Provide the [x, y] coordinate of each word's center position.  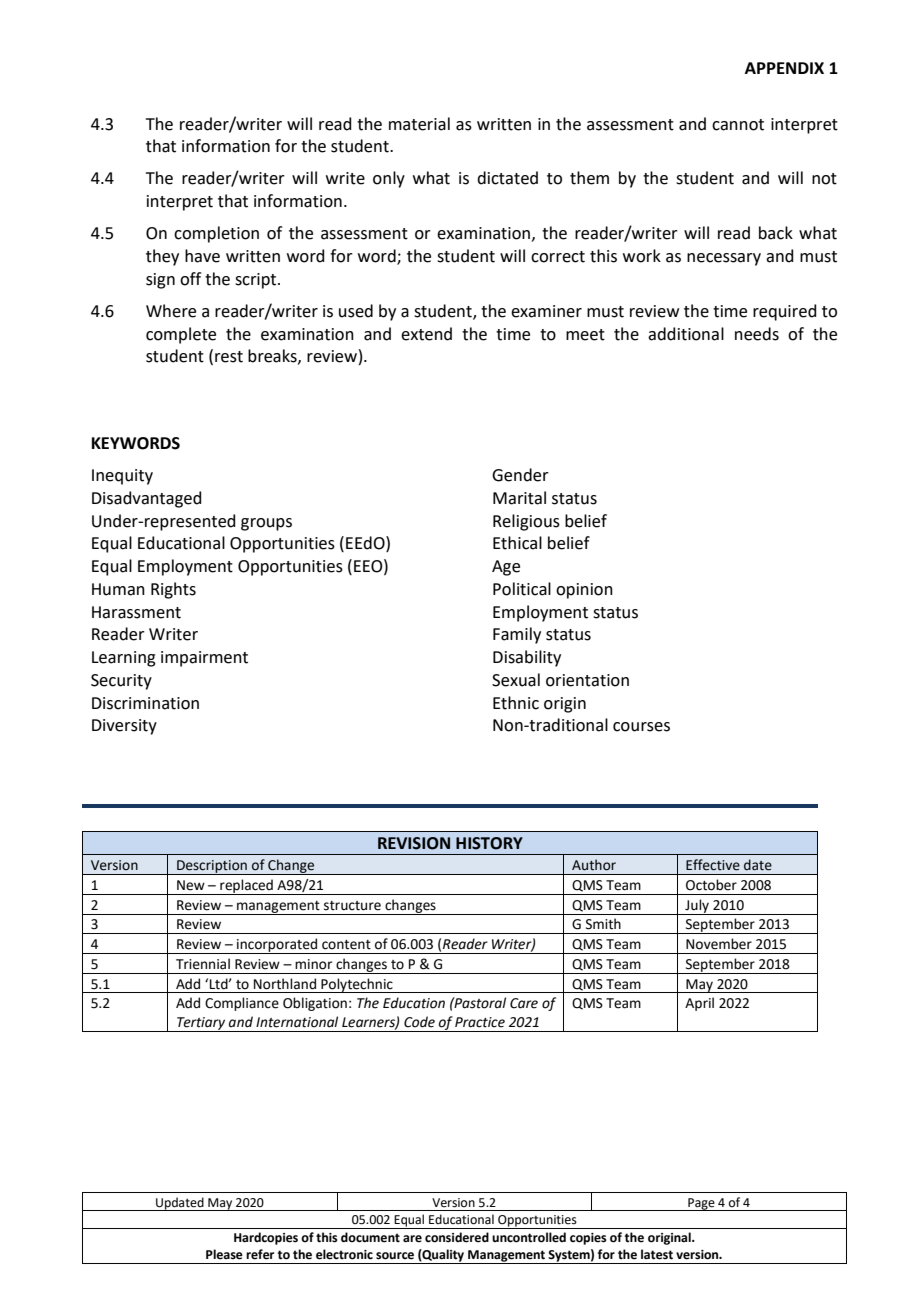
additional [686, 334]
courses [641, 727]
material [419, 124]
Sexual [516, 680]
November [719, 944]
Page [701, 1204]
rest [229, 357]
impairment [204, 659]
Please [224, 1254]
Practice [480, 1022]
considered [457, 1237]
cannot [738, 125]
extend [426, 334]
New [191, 885]
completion [216, 234]
